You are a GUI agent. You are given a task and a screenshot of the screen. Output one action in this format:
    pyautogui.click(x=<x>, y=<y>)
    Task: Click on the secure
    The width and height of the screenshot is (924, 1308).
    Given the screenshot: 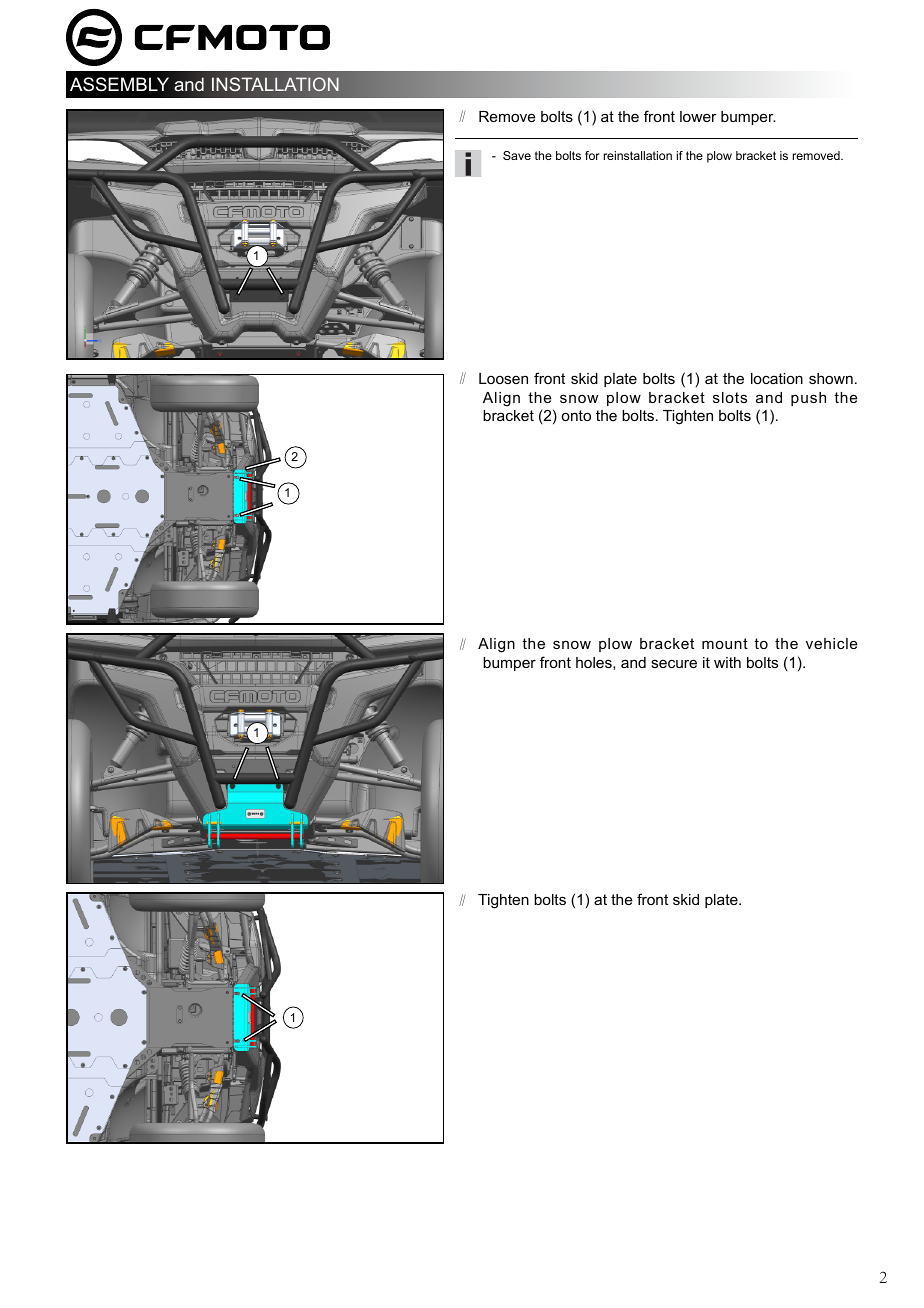 What is the action you would take?
    pyautogui.click(x=674, y=663)
